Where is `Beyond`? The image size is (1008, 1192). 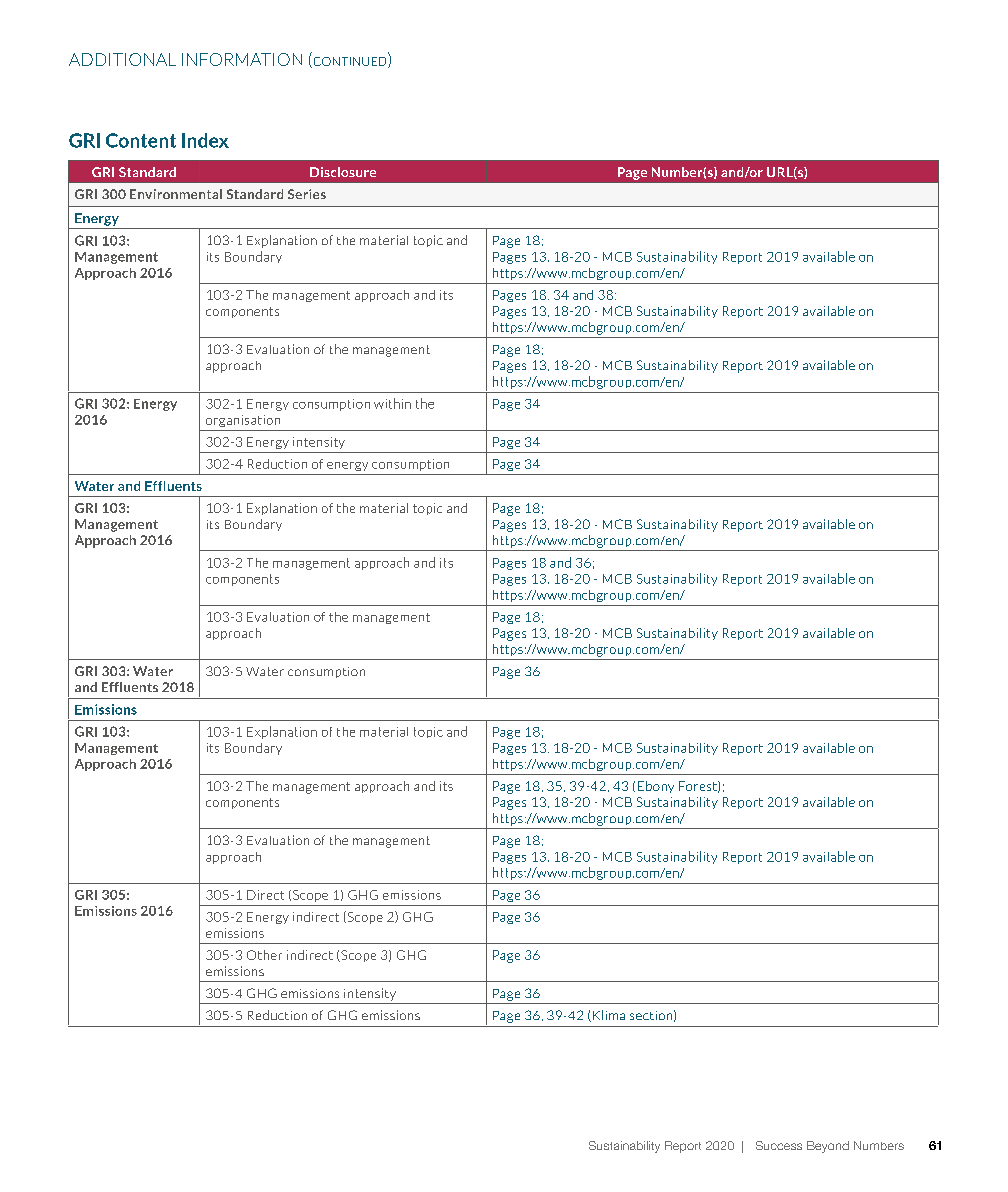 Beyond is located at coordinates (828, 1147).
